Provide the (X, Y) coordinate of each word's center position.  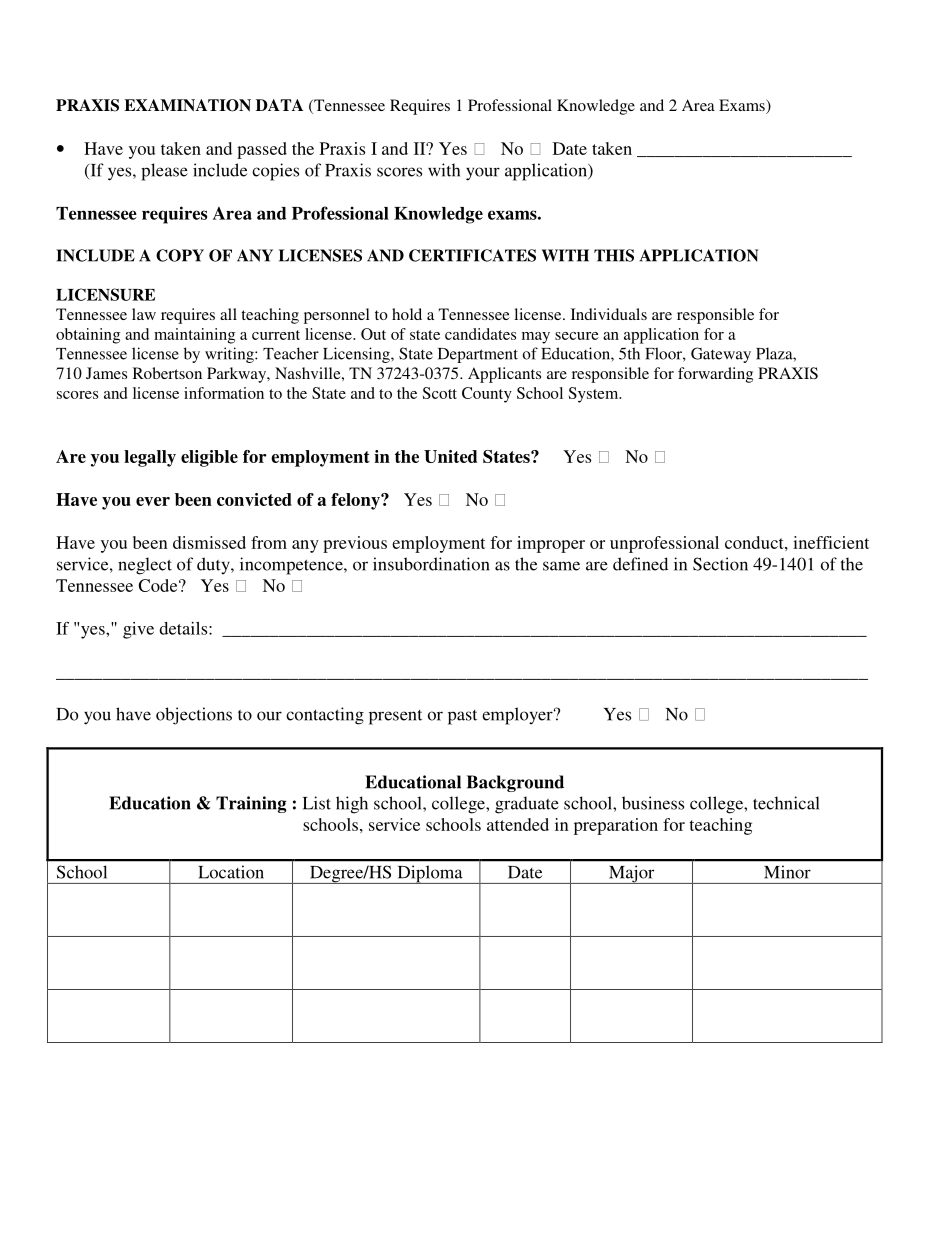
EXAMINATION (187, 105)
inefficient (831, 542)
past (462, 717)
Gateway (721, 355)
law (144, 314)
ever (153, 501)
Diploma (430, 874)
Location (231, 872)
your (483, 174)
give (138, 630)
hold (407, 314)
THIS (614, 255)
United (450, 456)
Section (720, 564)
